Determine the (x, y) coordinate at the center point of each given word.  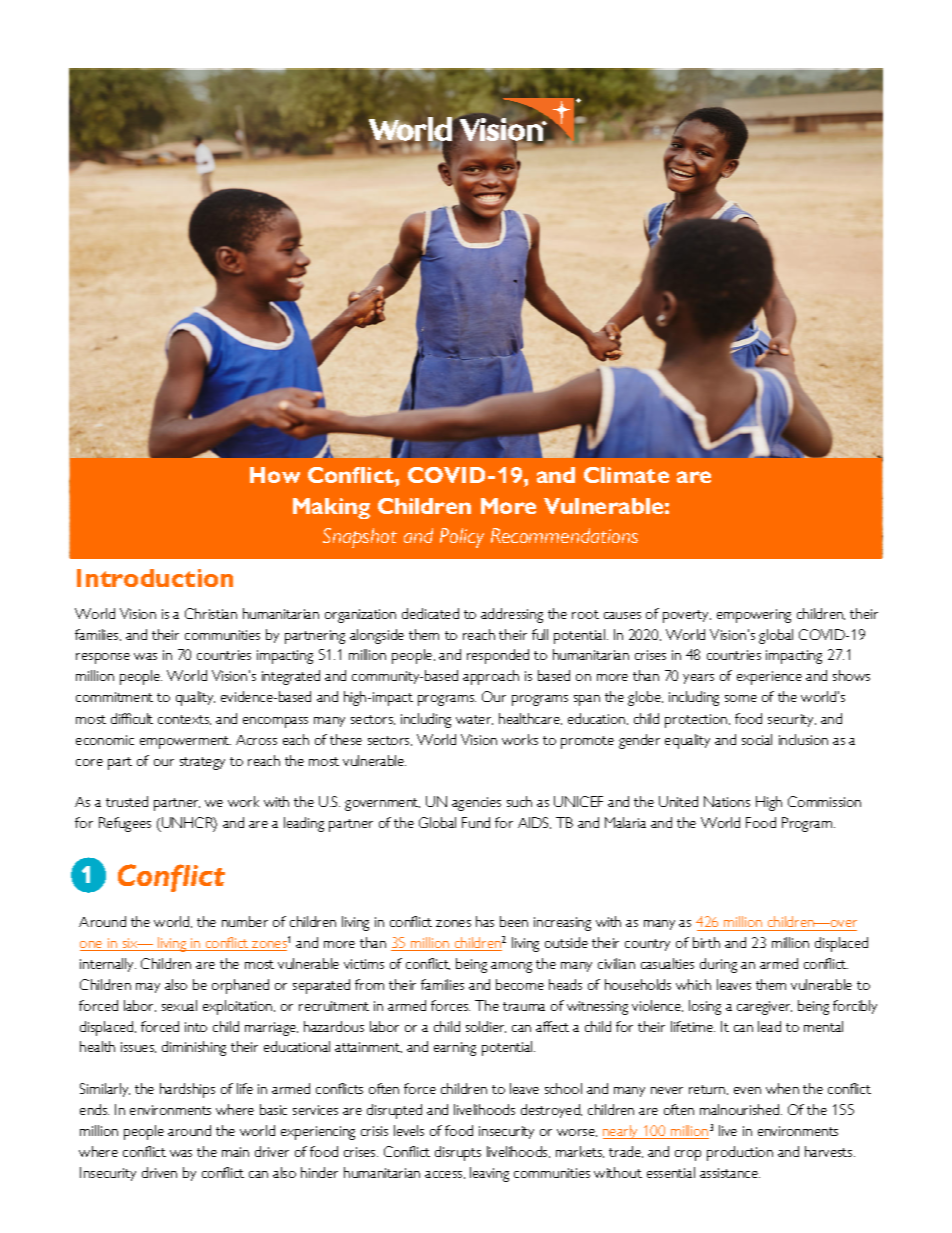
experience (769, 678)
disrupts (458, 1153)
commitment (114, 697)
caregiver (764, 1008)
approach (491, 677)
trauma (524, 1006)
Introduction (155, 578)
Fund (476, 822)
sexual (179, 1005)
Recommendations (564, 535)
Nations (727, 801)
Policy (462, 538)
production (740, 1153)
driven (159, 1172)
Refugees (125, 824)
